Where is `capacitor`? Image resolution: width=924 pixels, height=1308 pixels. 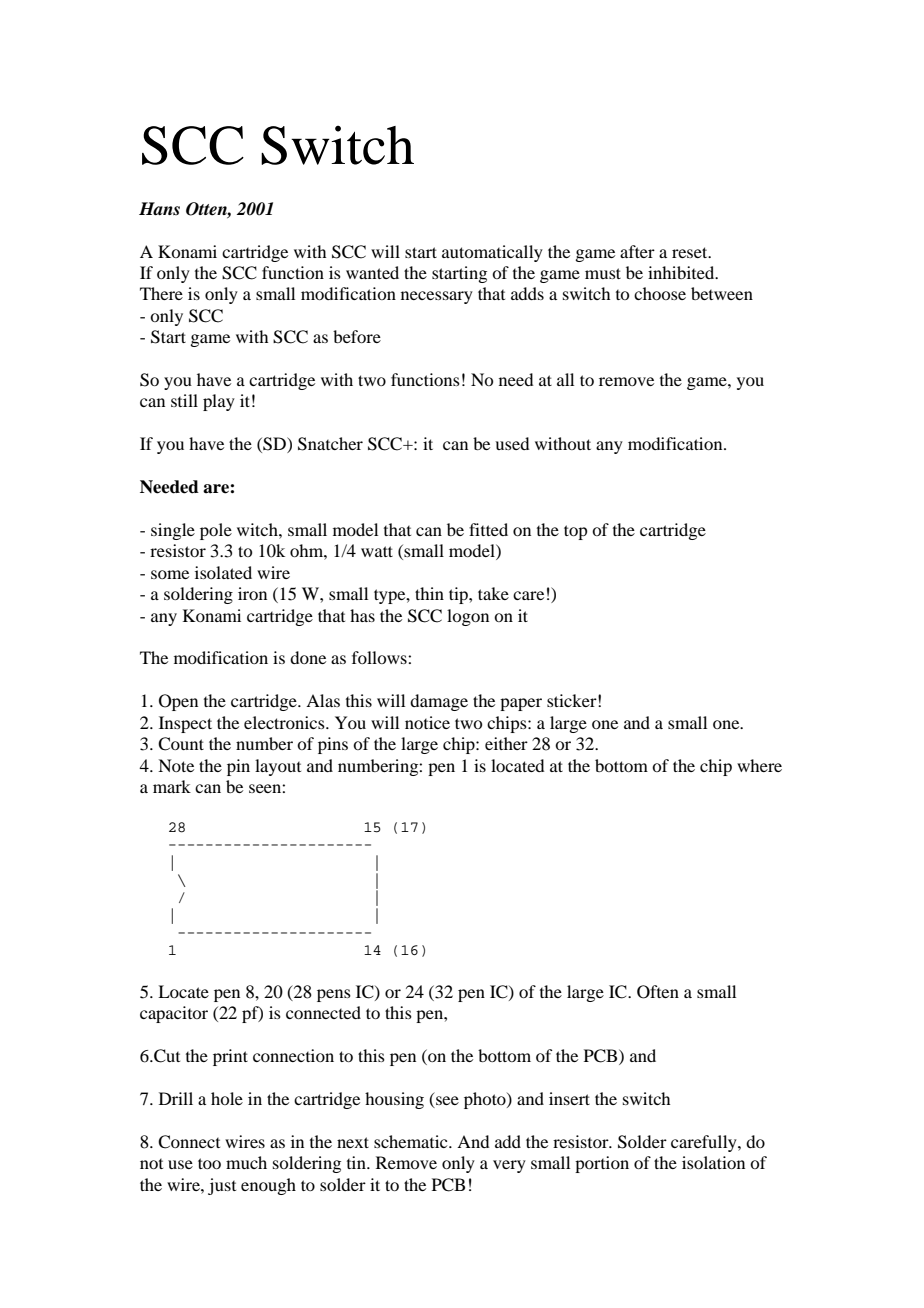 capacitor is located at coordinates (174, 1014).
